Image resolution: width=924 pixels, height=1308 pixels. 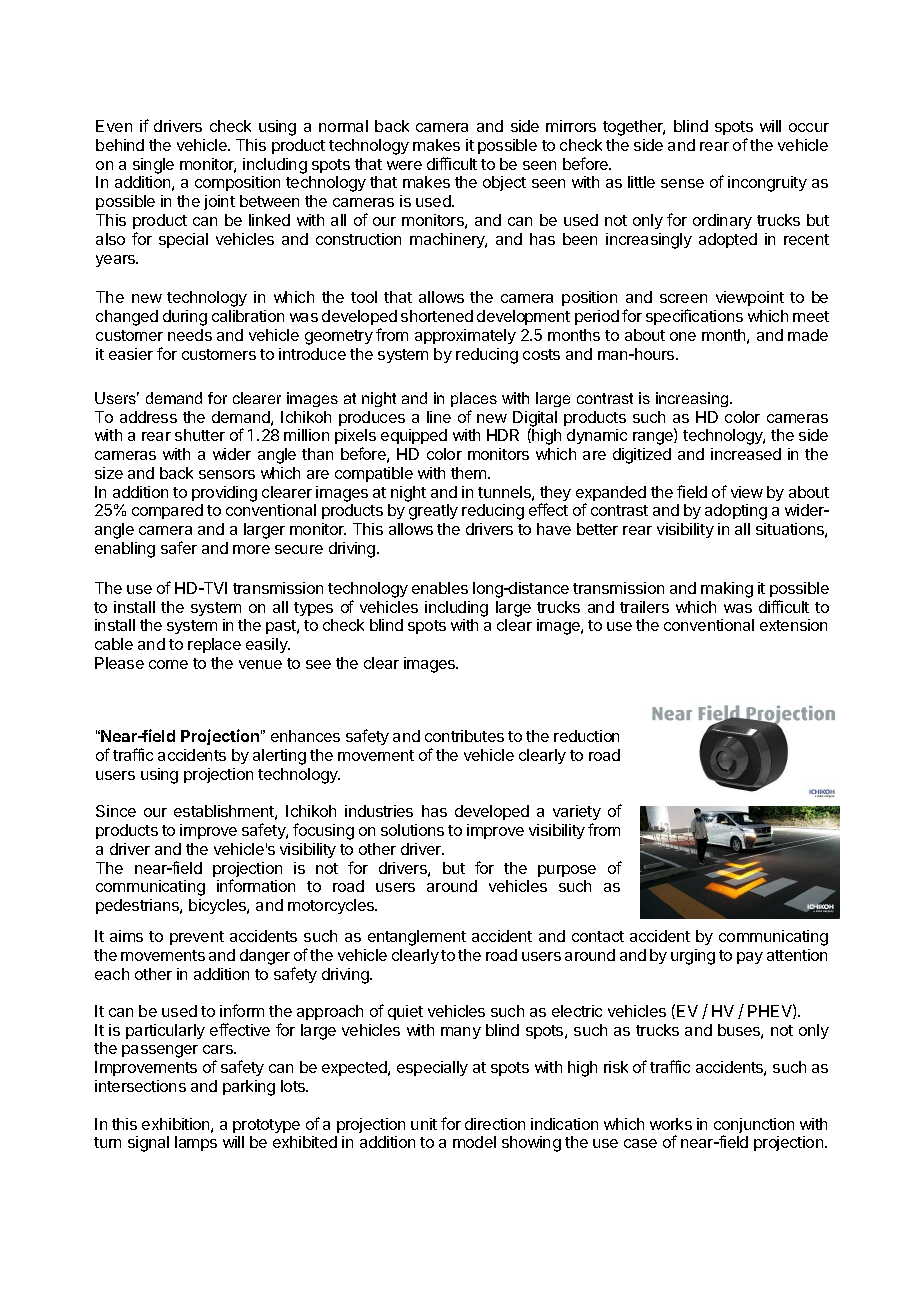 What do you see at coordinates (412, 830) in the image?
I see `solutions` at bounding box center [412, 830].
